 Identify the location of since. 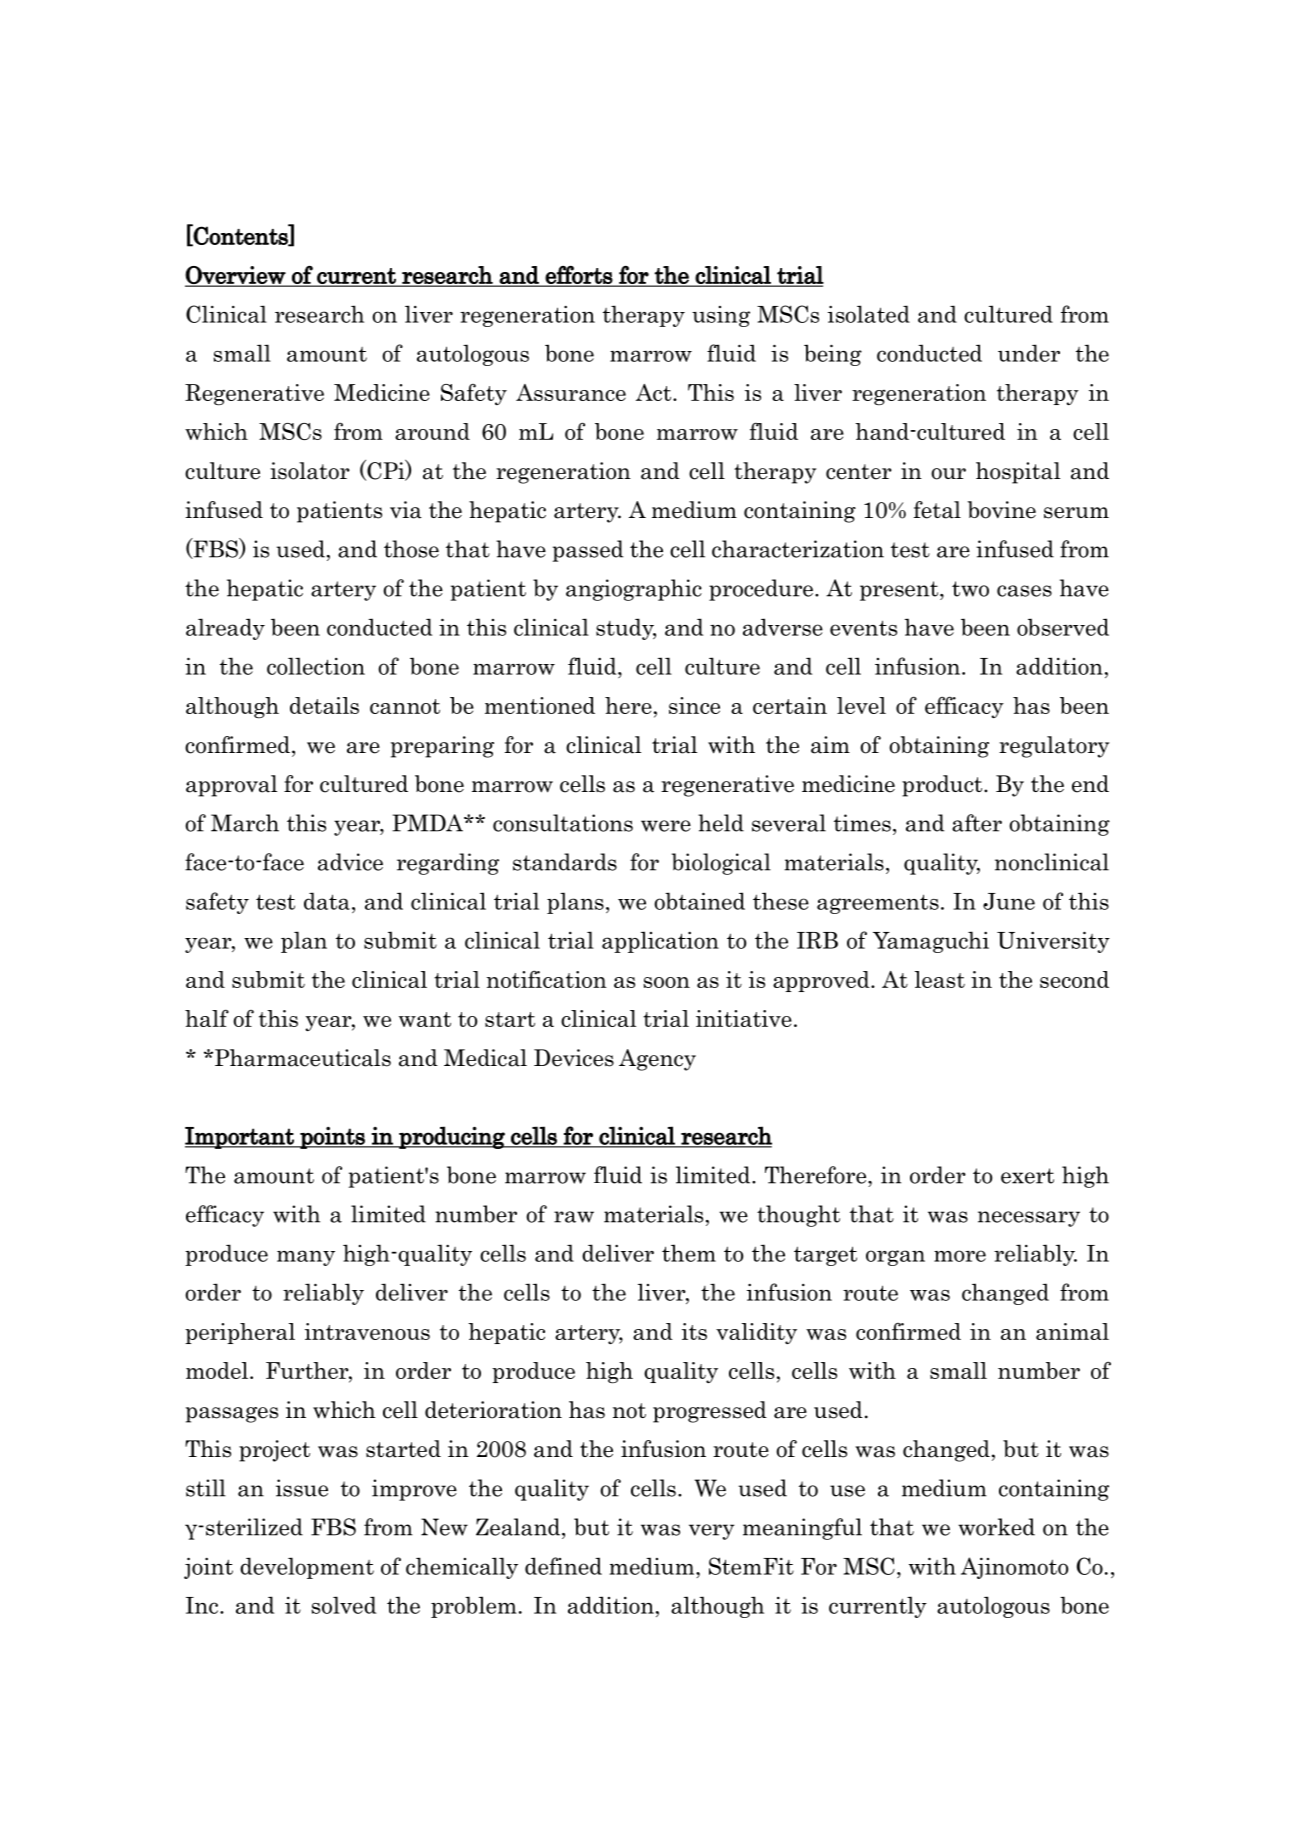
(694, 705).
